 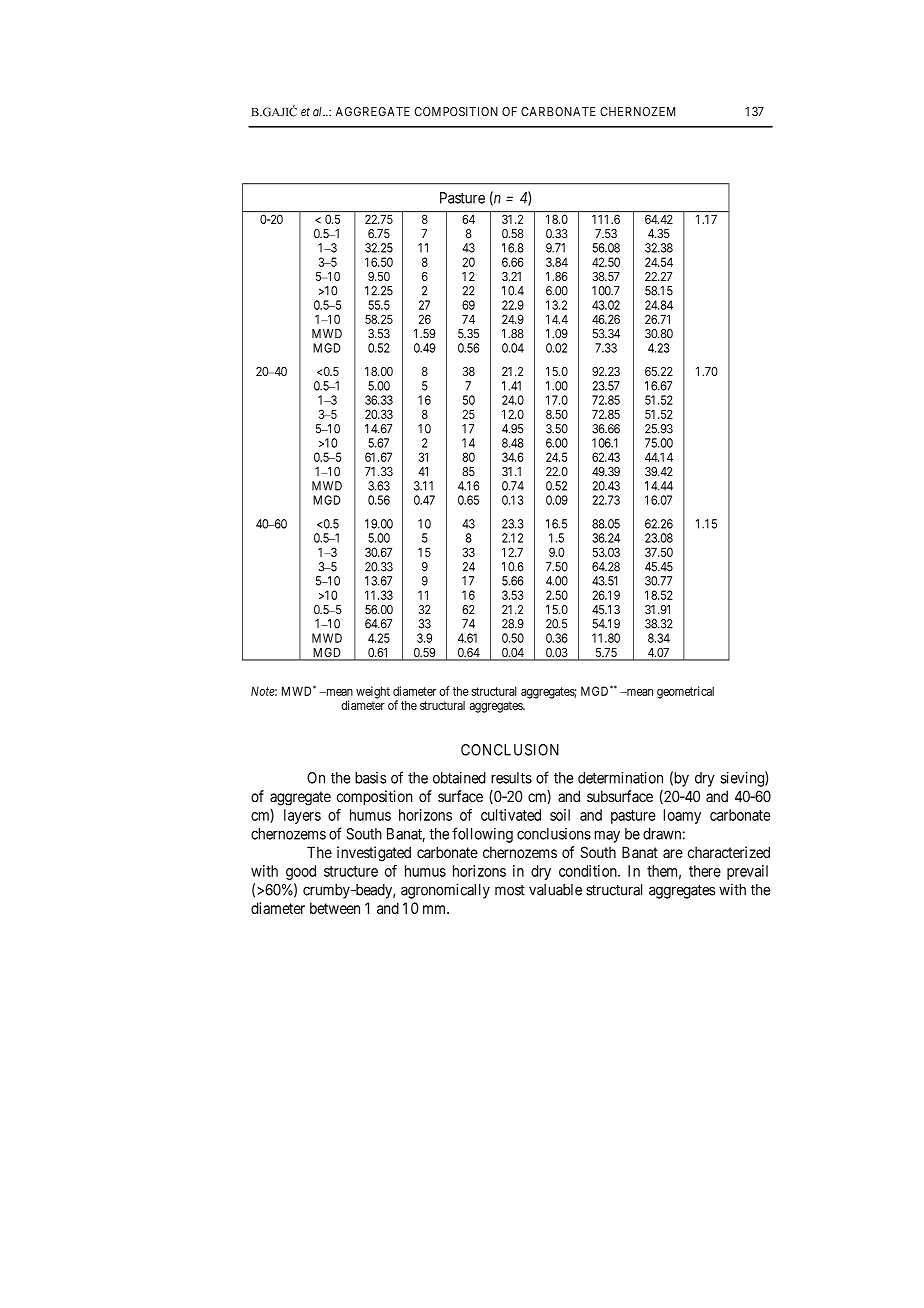 What do you see at coordinates (373, 692) in the page?
I see `weight` at bounding box center [373, 692].
